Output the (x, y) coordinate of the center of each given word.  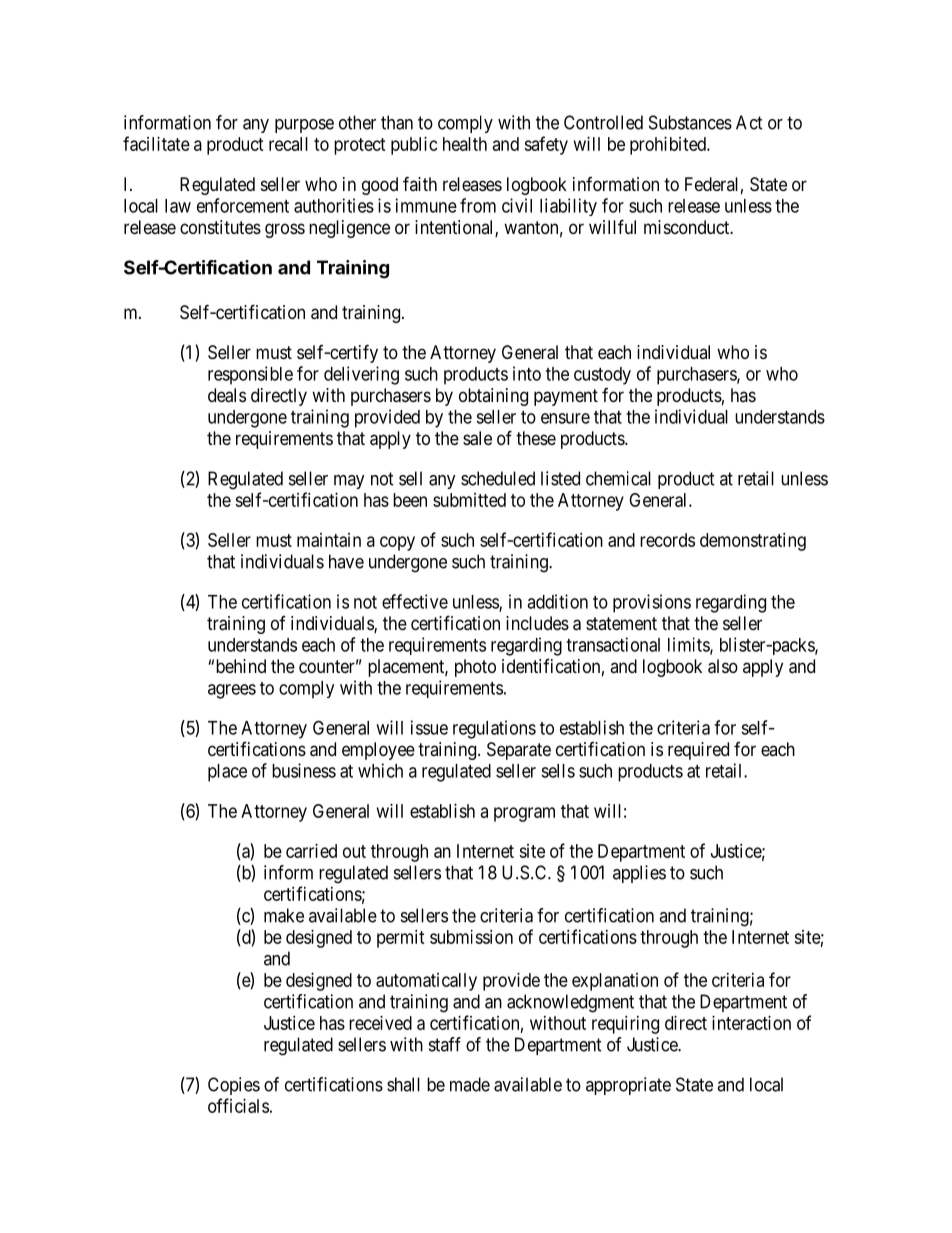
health (465, 144)
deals (227, 395)
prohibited (669, 146)
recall (288, 144)
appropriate (628, 1086)
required (698, 751)
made (470, 1084)
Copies (234, 1086)
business (304, 770)
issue (429, 727)
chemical (618, 478)
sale (477, 438)
